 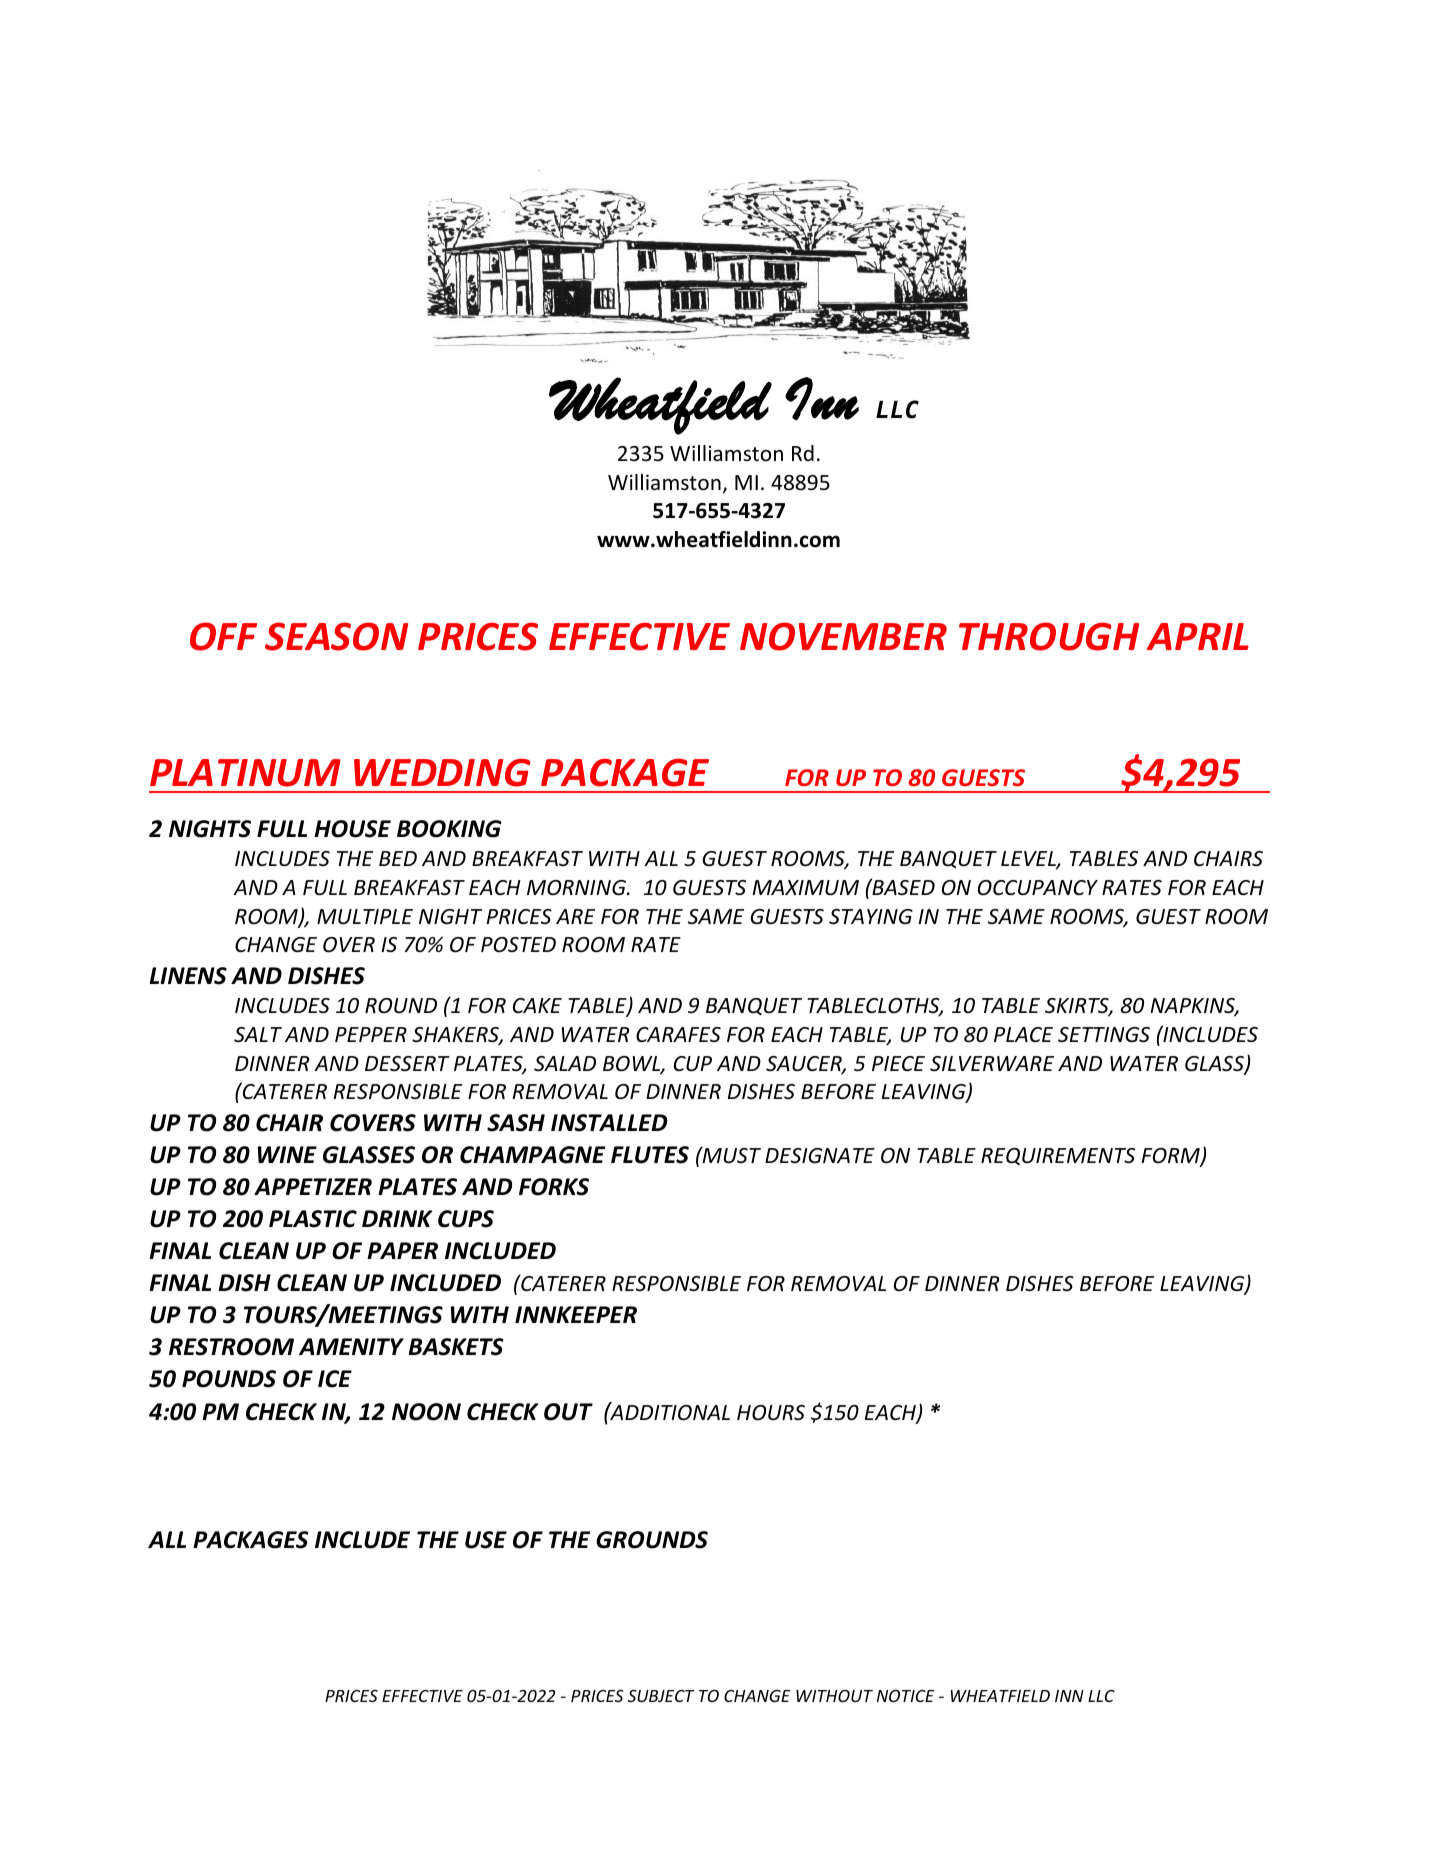 I want to click on SUBJECT, so click(x=661, y=1696).
